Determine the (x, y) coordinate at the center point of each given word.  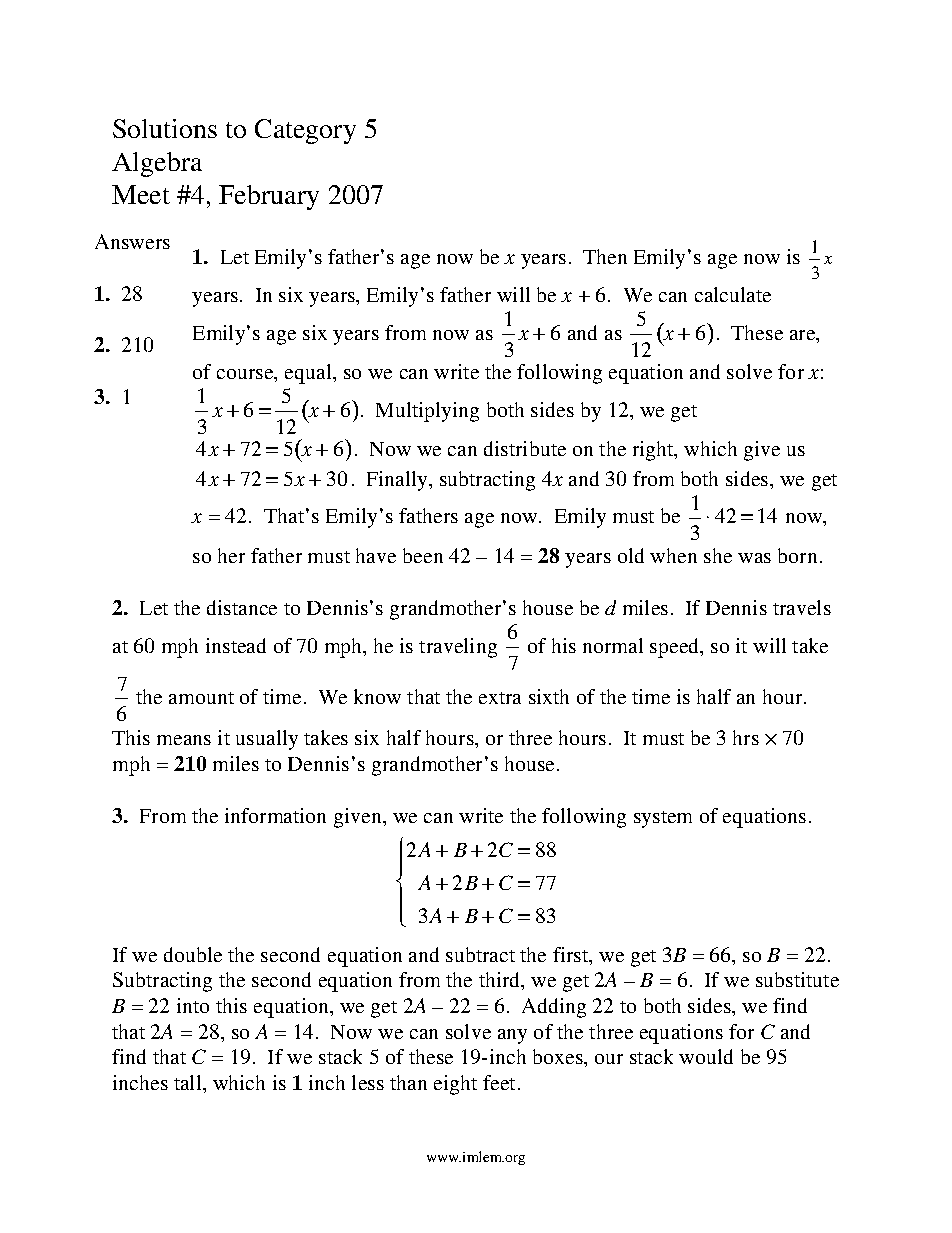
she (718, 555)
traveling (458, 648)
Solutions (165, 128)
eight (455, 1085)
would (706, 1056)
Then (605, 256)
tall (189, 1082)
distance (242, 607)
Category (305, 131)
